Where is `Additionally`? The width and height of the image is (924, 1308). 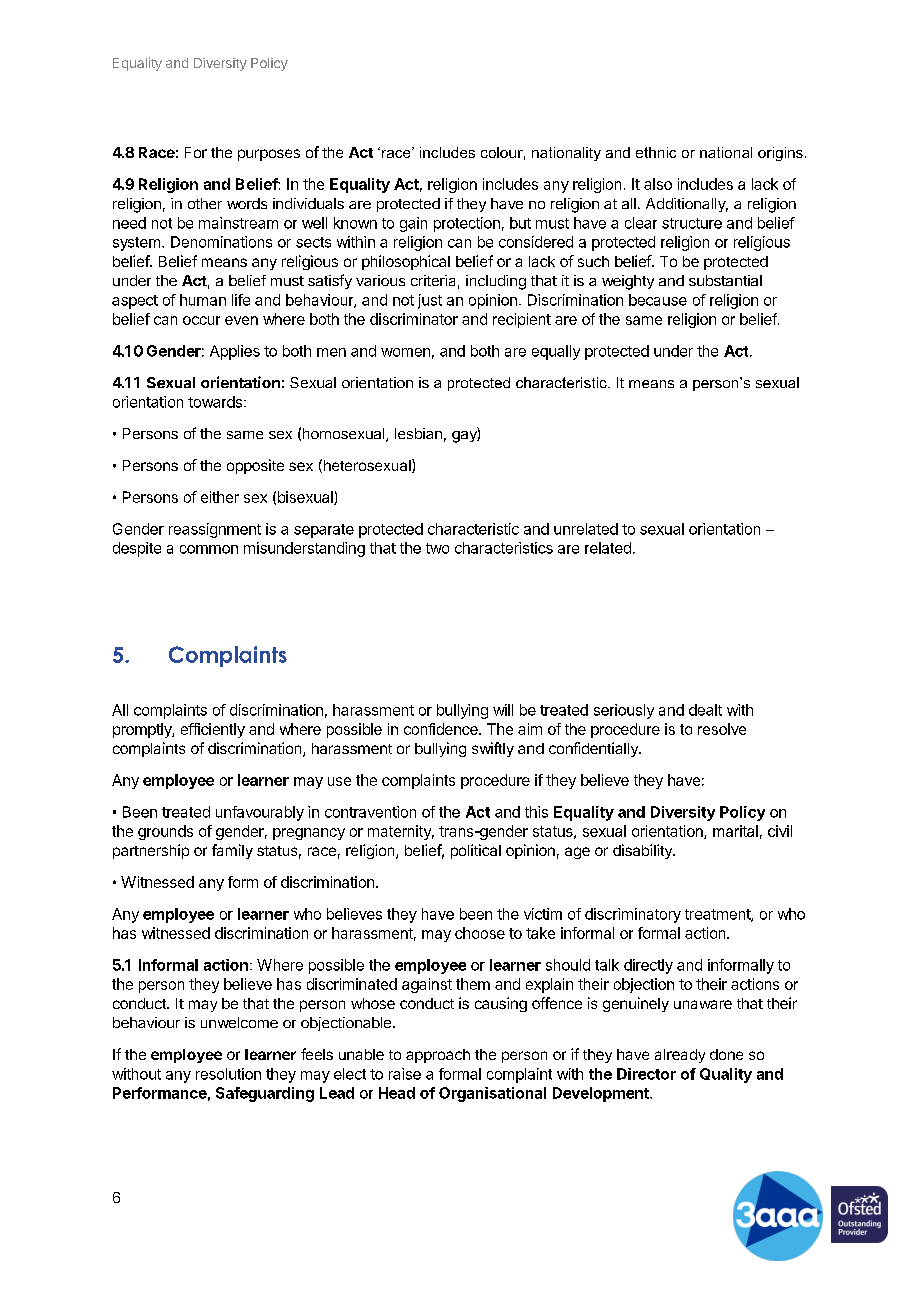 Additionally is located at coordinates (687, 205).
